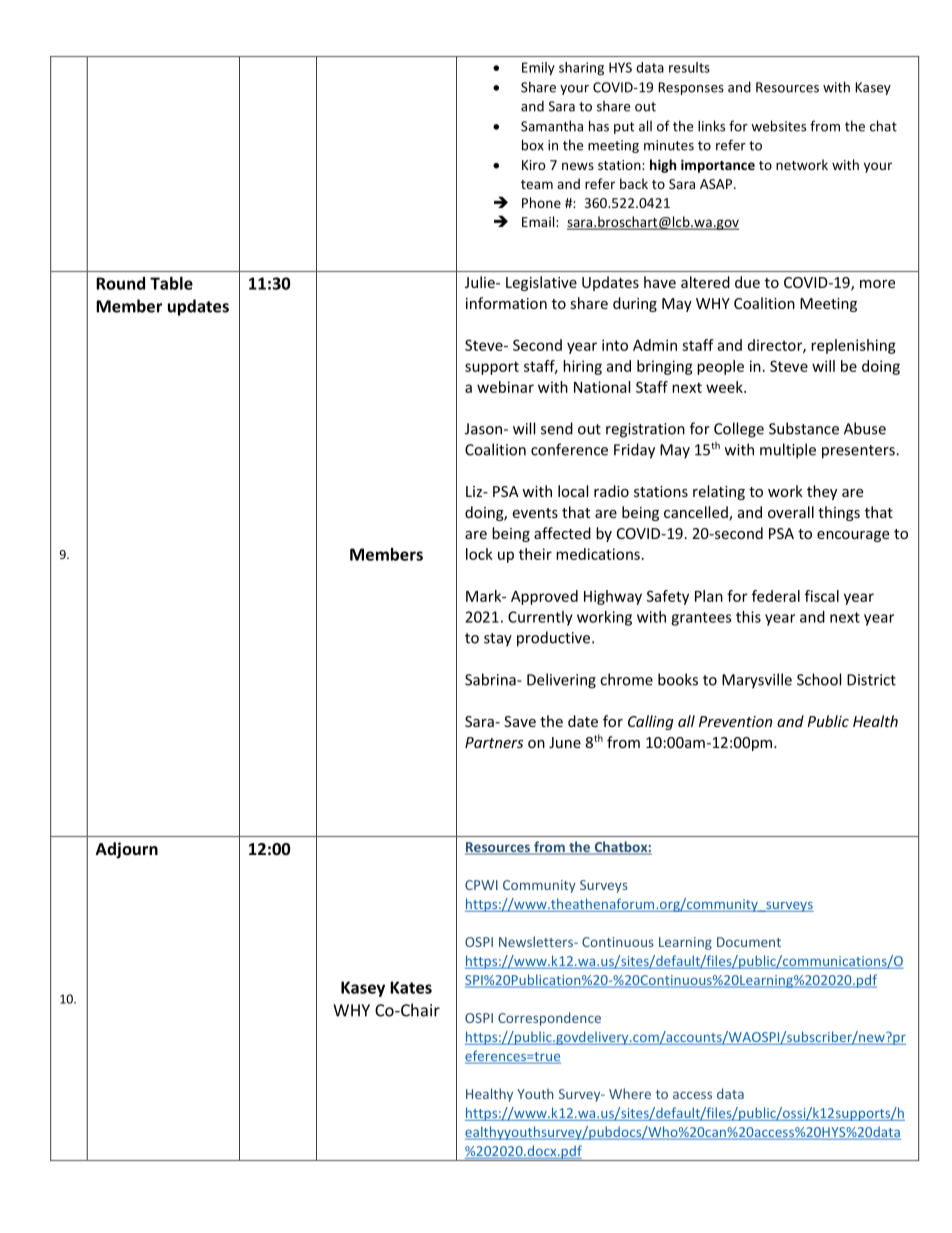 This screenshot has width=952, height=1233. What do you see at coordinates (549, 1019) in the screenshot?
I see `Correspondence` at bounding box center [549, 1019].
